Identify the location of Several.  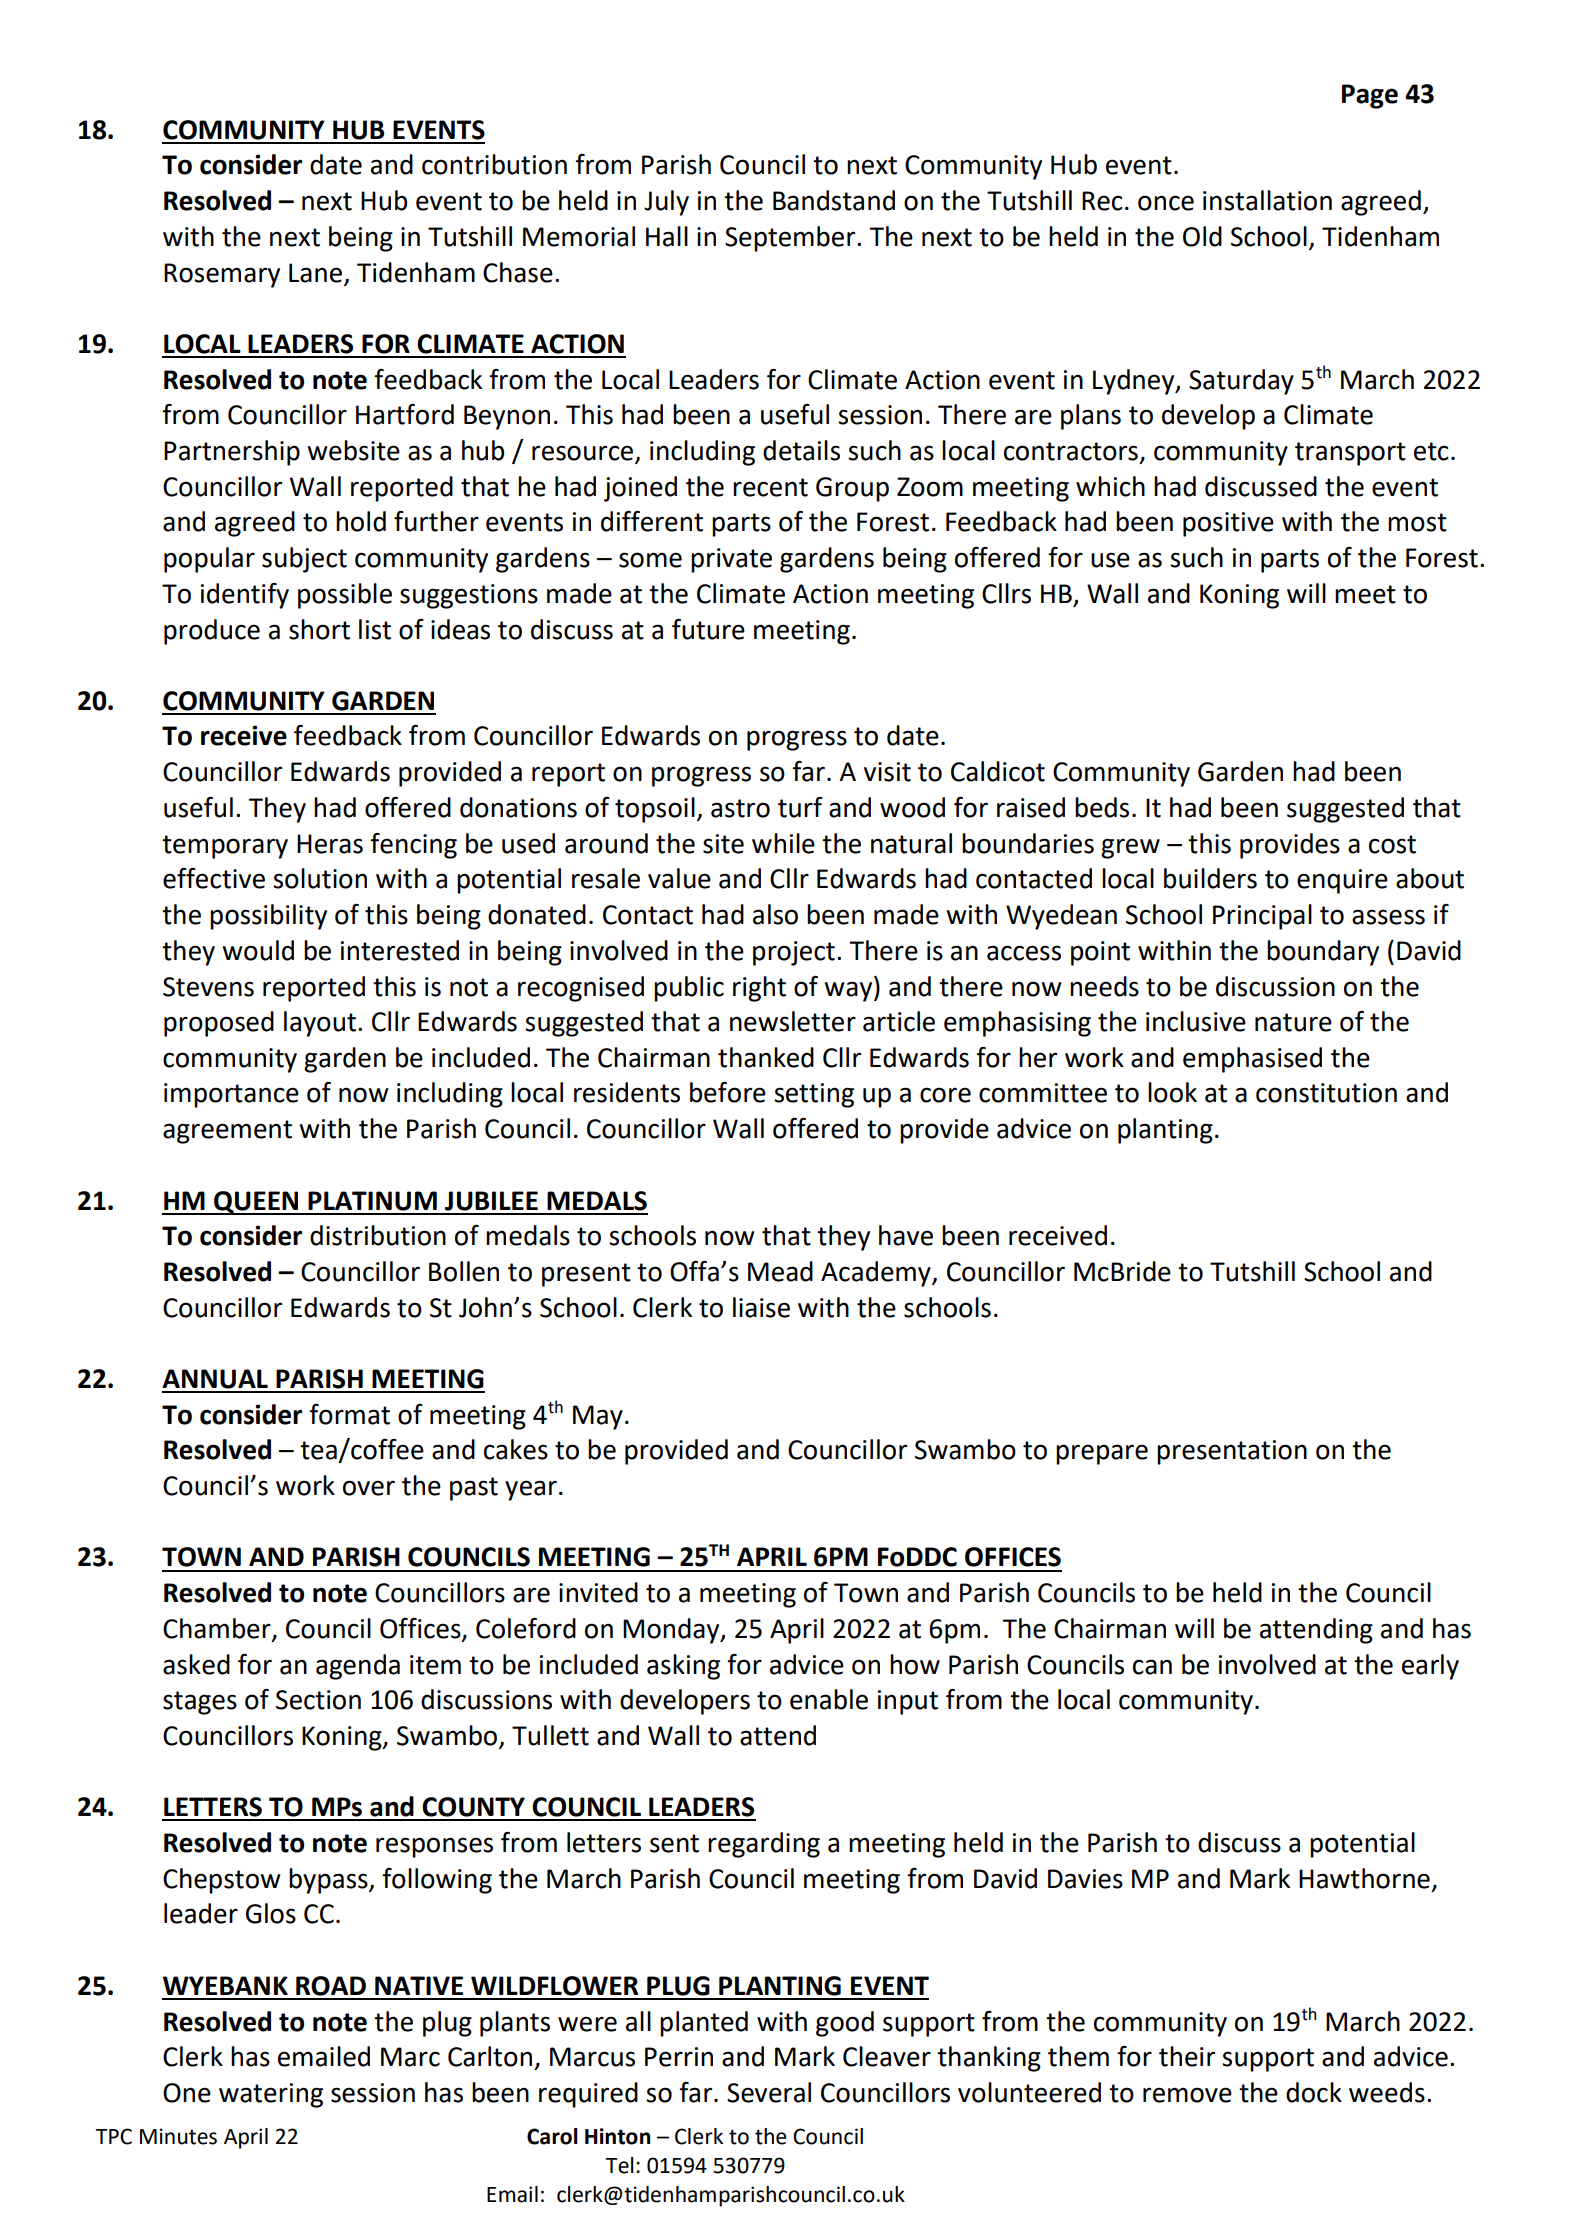
(769, 2092).
